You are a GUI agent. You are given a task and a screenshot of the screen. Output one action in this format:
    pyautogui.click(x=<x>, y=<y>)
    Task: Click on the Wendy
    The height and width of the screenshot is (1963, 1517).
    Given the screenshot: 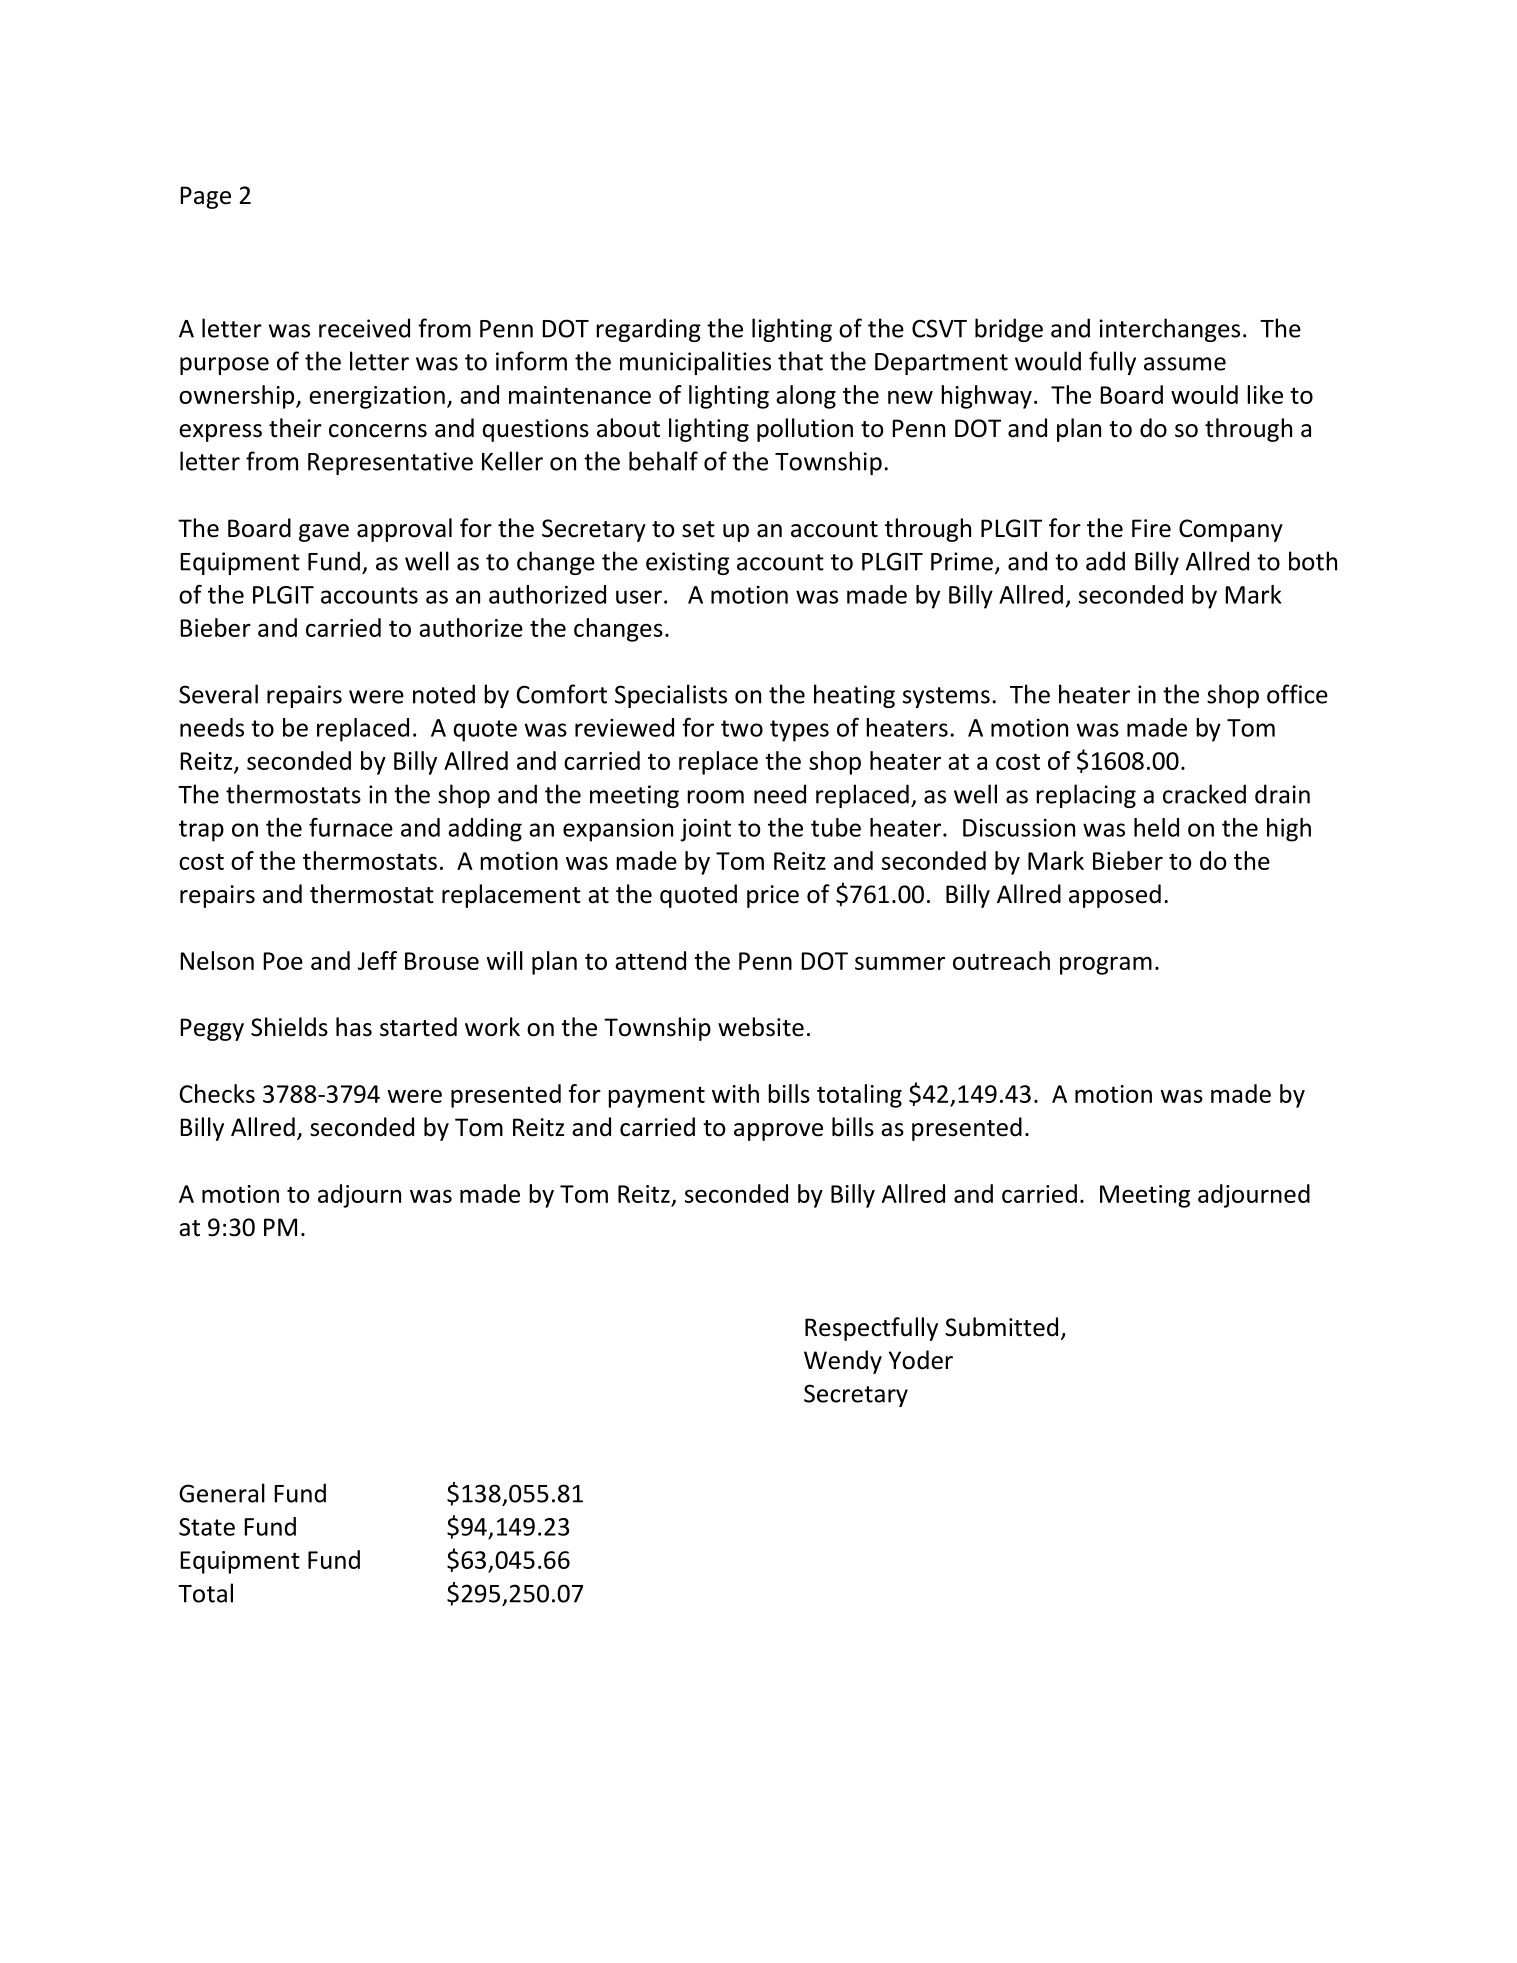 What is the action you would take?
    pyautogui.click(x=843, y=1362)
